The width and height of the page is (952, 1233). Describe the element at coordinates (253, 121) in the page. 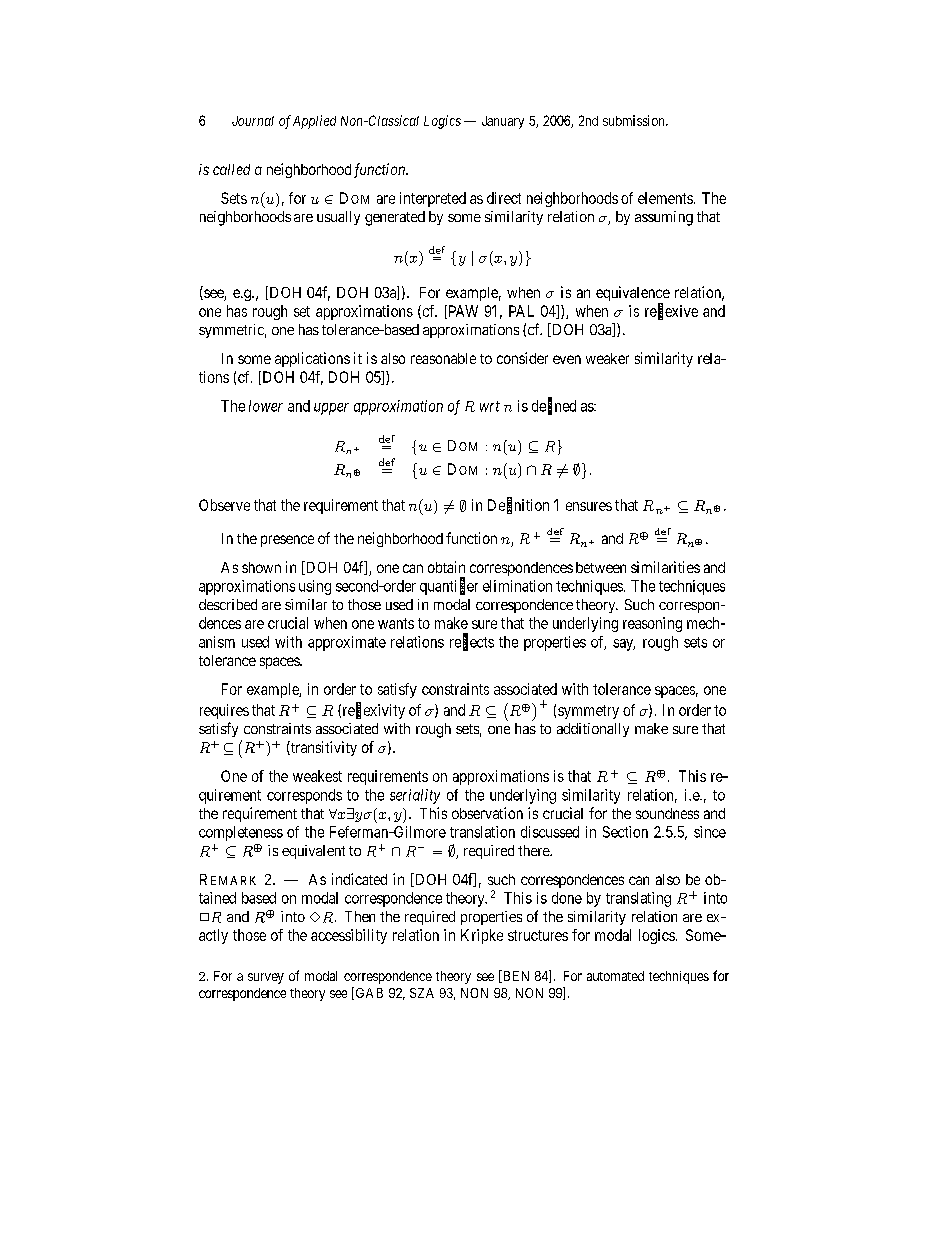

I see `Journal` at that location.
